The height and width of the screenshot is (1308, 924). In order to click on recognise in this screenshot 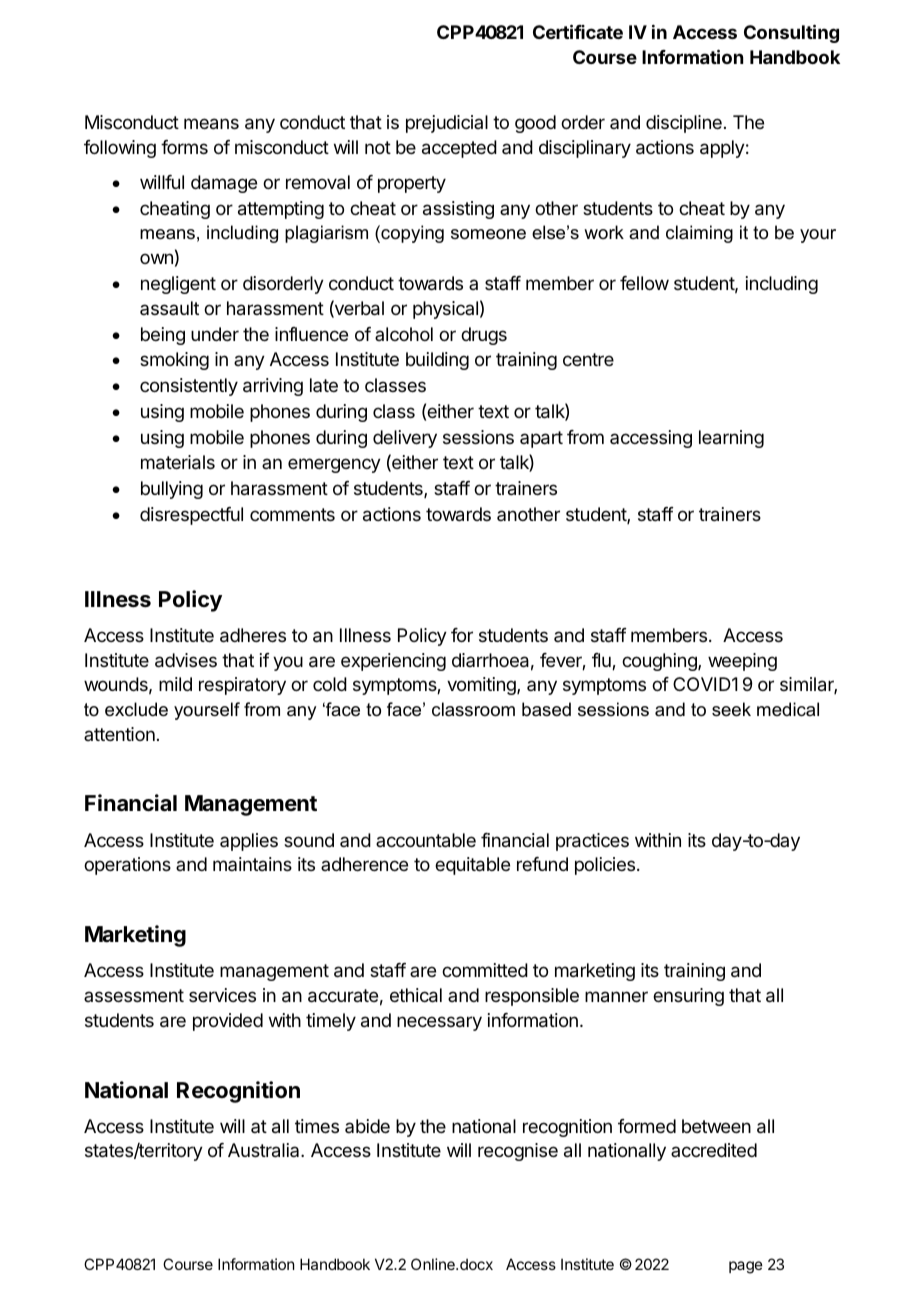, I will do `click(518, 1152)`.
